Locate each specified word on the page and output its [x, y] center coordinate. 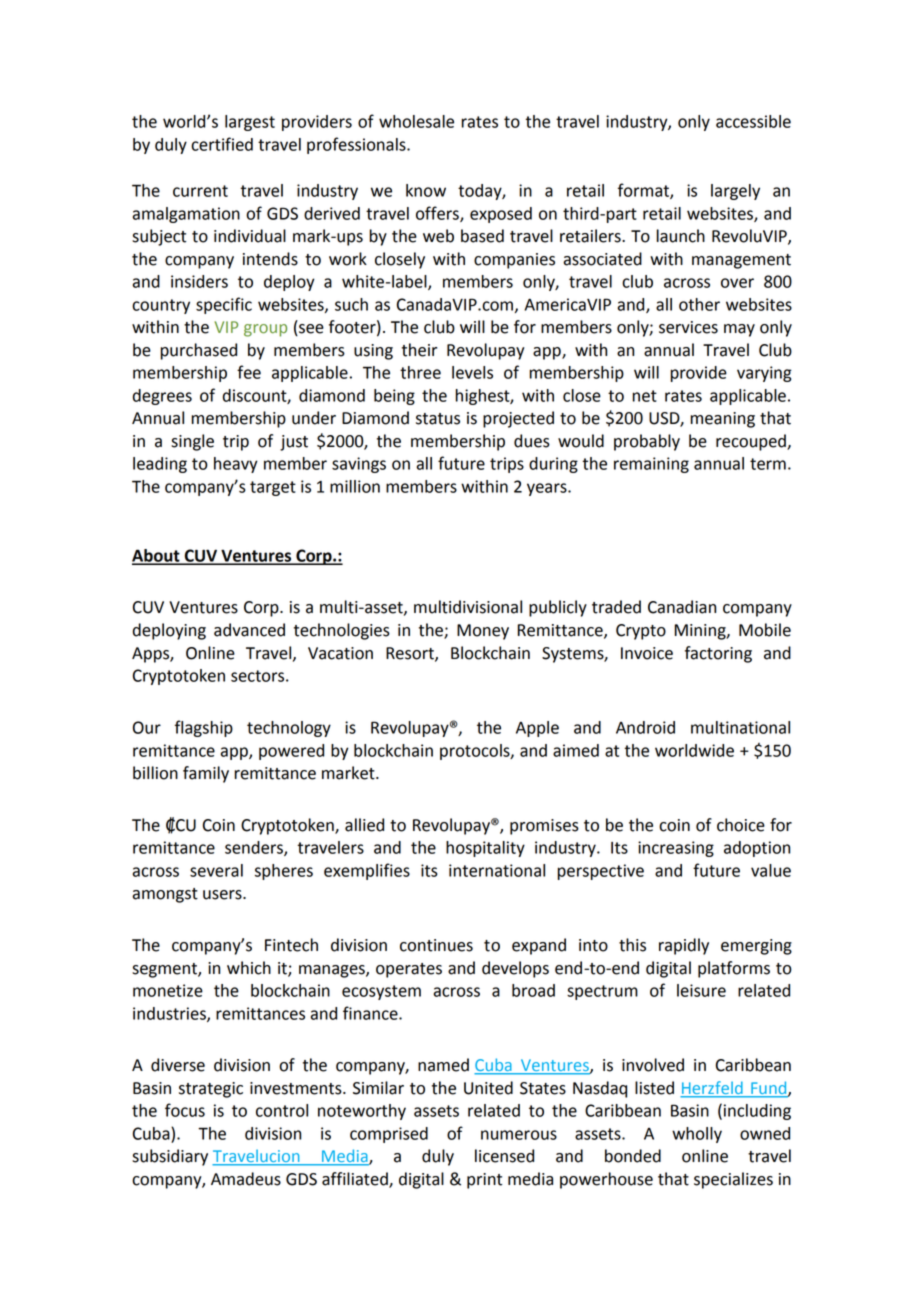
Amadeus [246, 1179]
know [426, 190]
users [223, 895]
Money [483, 632]
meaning [722, 420]
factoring [718, 654]
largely [735, 192]
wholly [697, 1135]
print [484, 1181]
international [497, 870]
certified [222, 144]
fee [249, 372]
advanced [249, 630]
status [438, 419]
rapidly [684, 946]
